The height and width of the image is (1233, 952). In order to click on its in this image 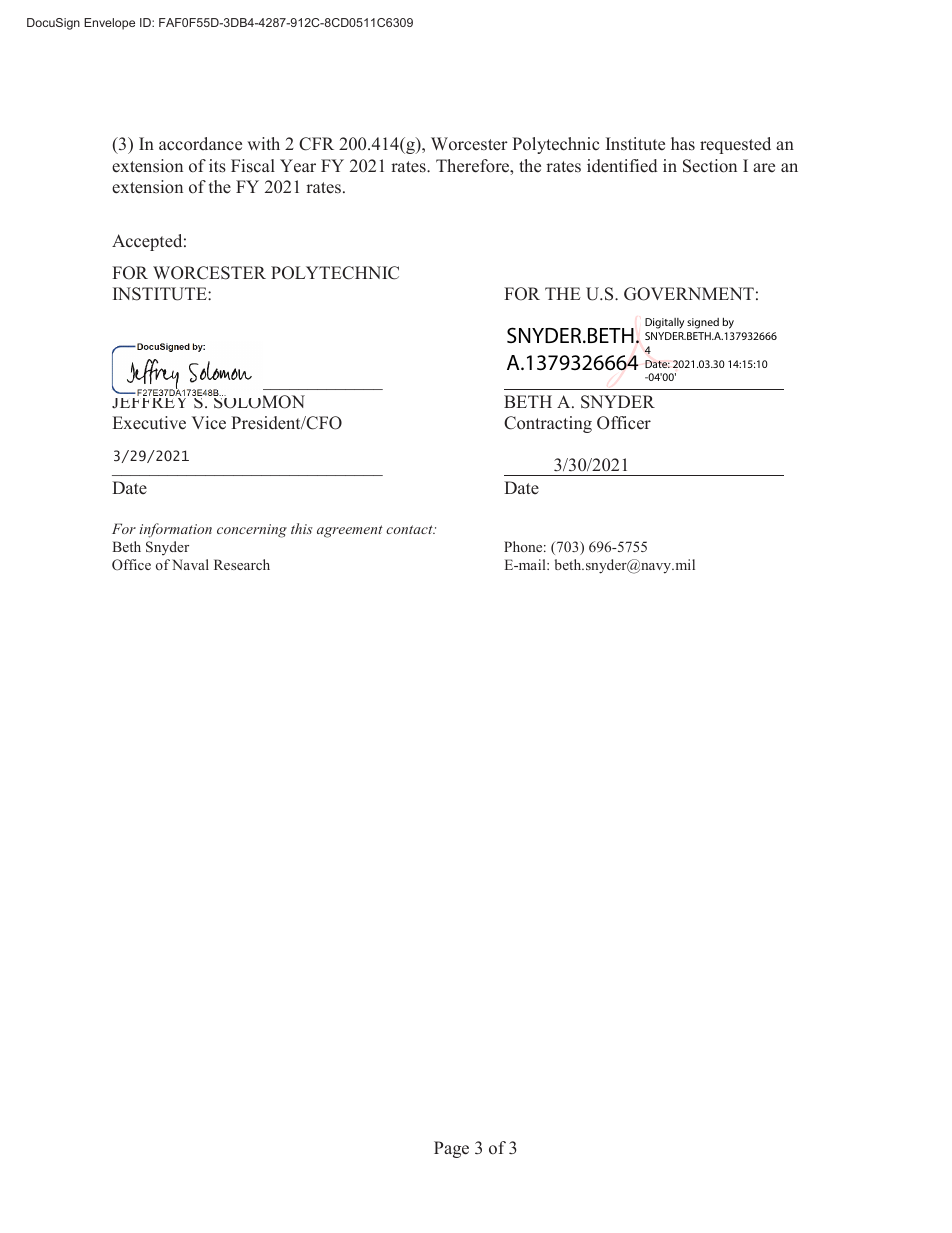, I will do `click(217, 166)`.
